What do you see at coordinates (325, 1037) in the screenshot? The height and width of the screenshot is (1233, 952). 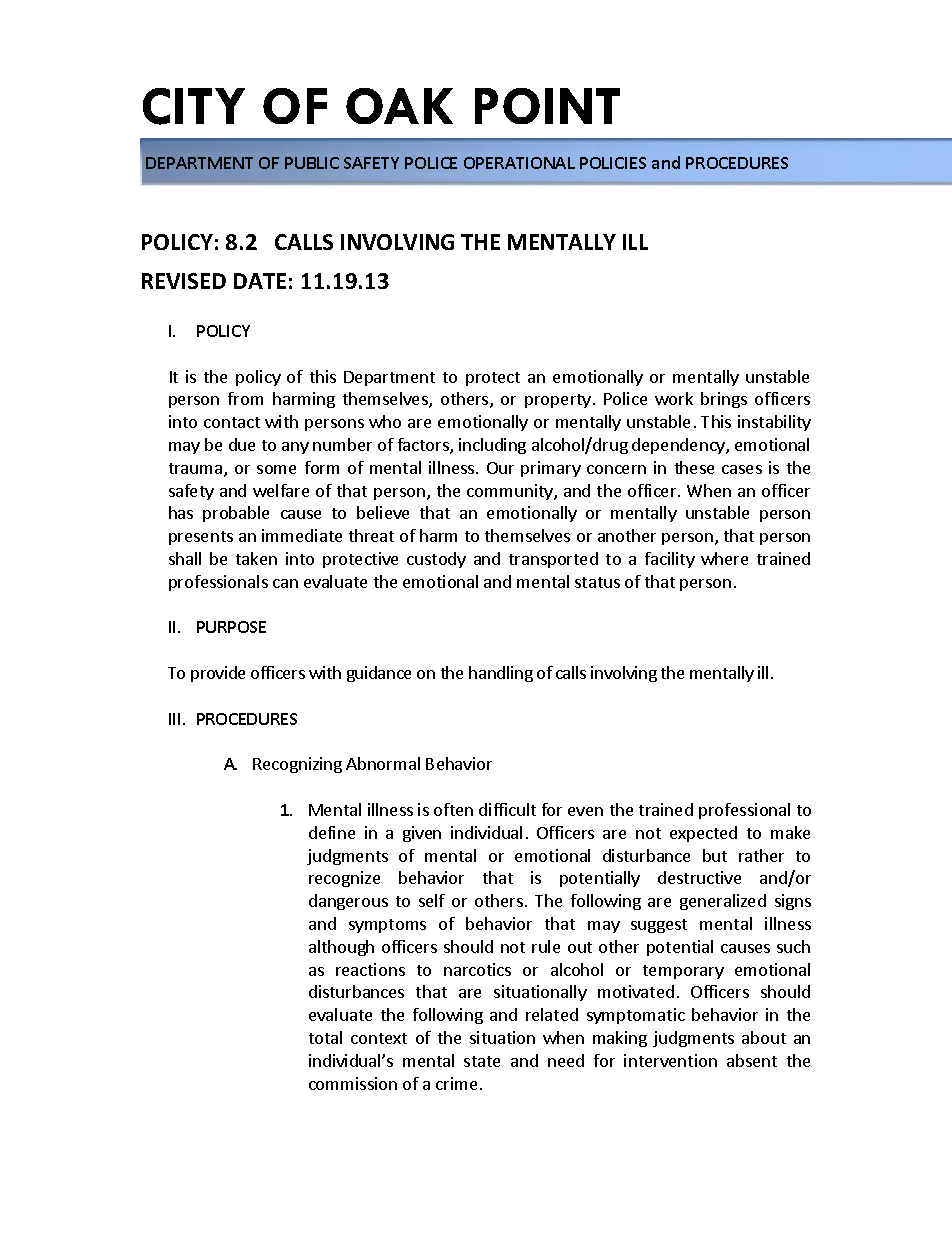 I see `total` at bounding box center [325, 1037].
